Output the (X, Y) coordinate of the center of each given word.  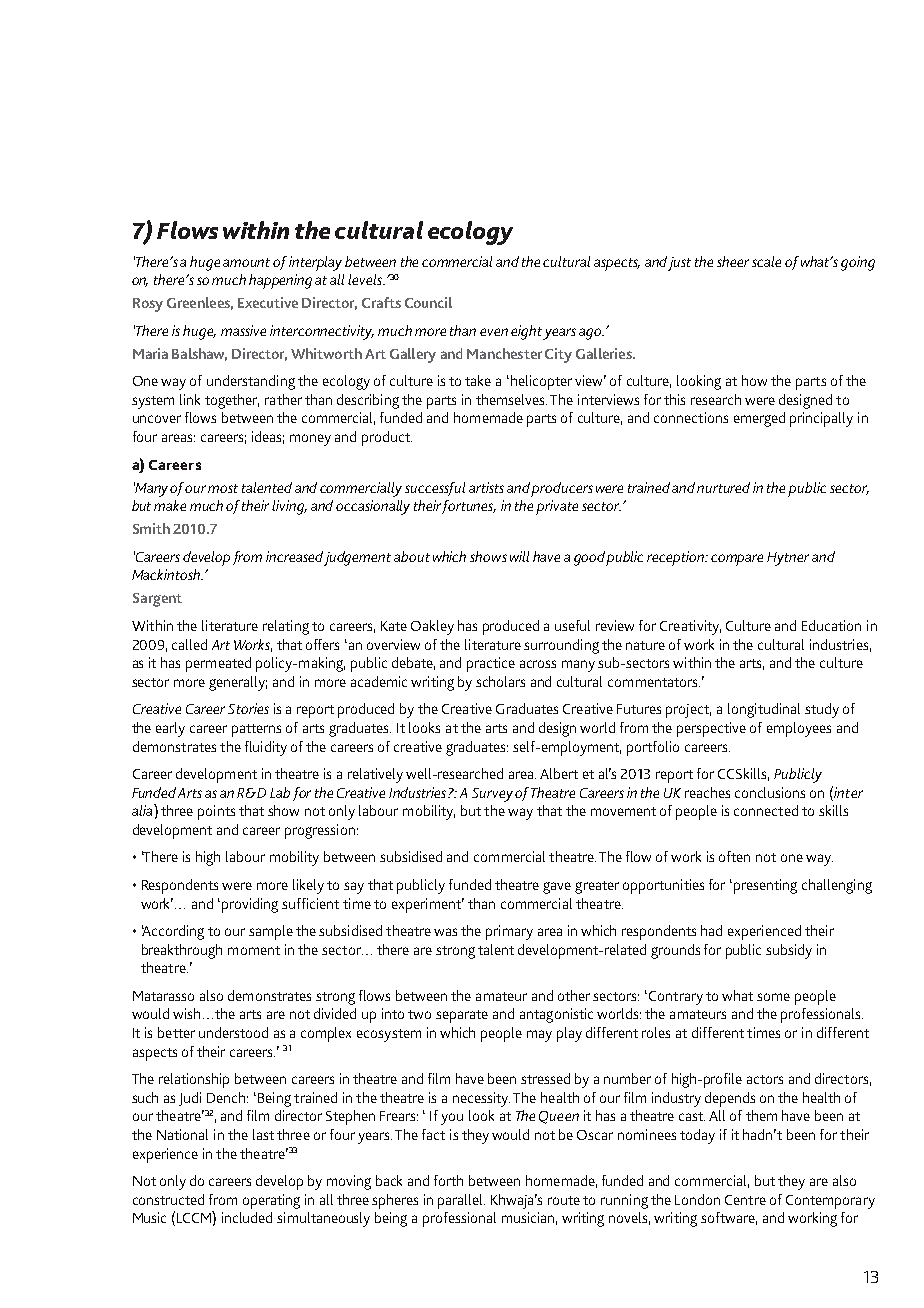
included (247, 1217)
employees (799, 729)
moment (254, 950)
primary (509, 932)
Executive (268, 302)
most (223, 488)
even (494, 332)
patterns (256, 730)
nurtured (723, 487)
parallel (461, 1201)
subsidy (789, 951)
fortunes (469, 507)
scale (766, 261)
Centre (745, 1200)
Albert (559, 773)
